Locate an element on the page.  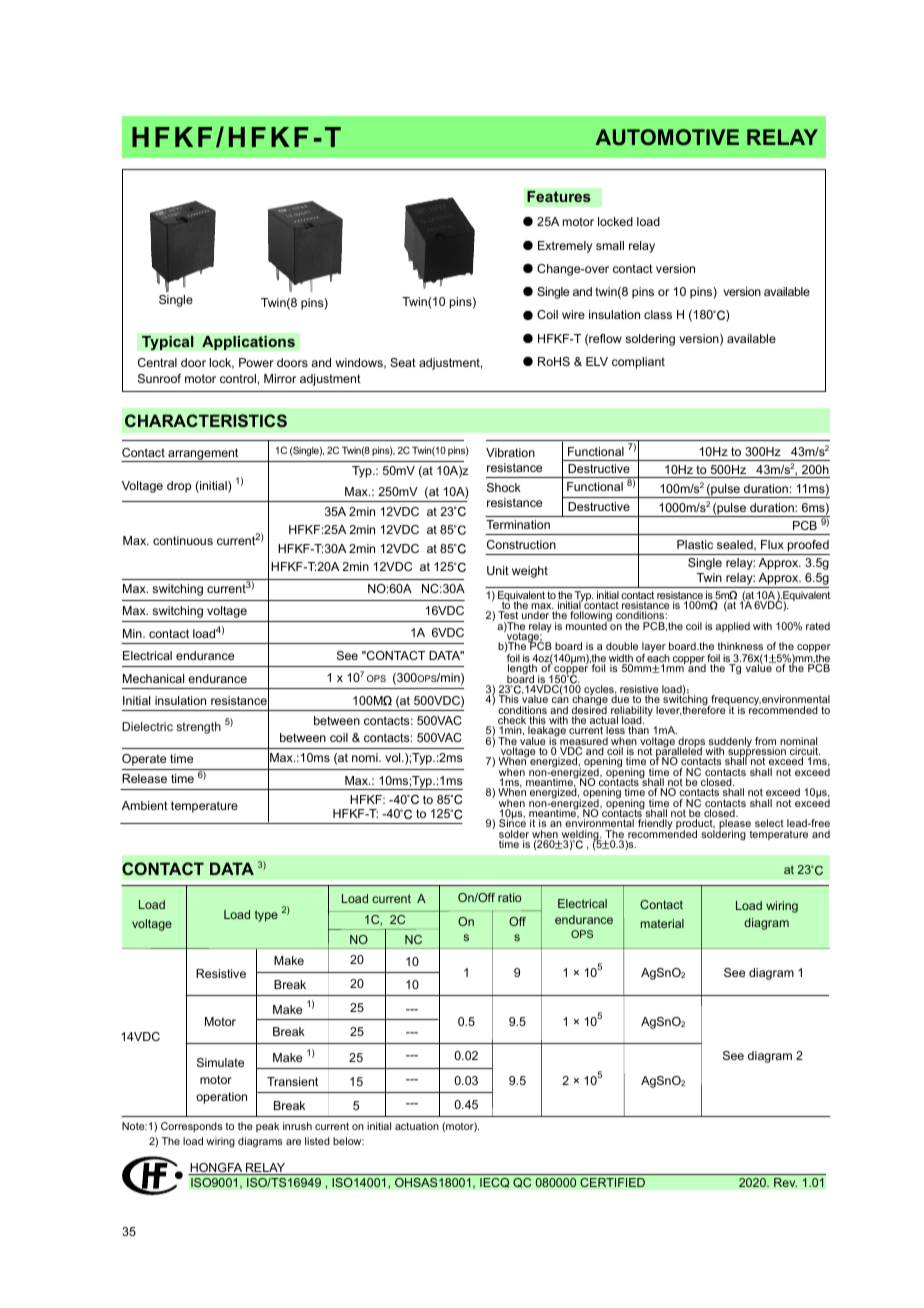
Unit is located at coordinates (498, 570).
